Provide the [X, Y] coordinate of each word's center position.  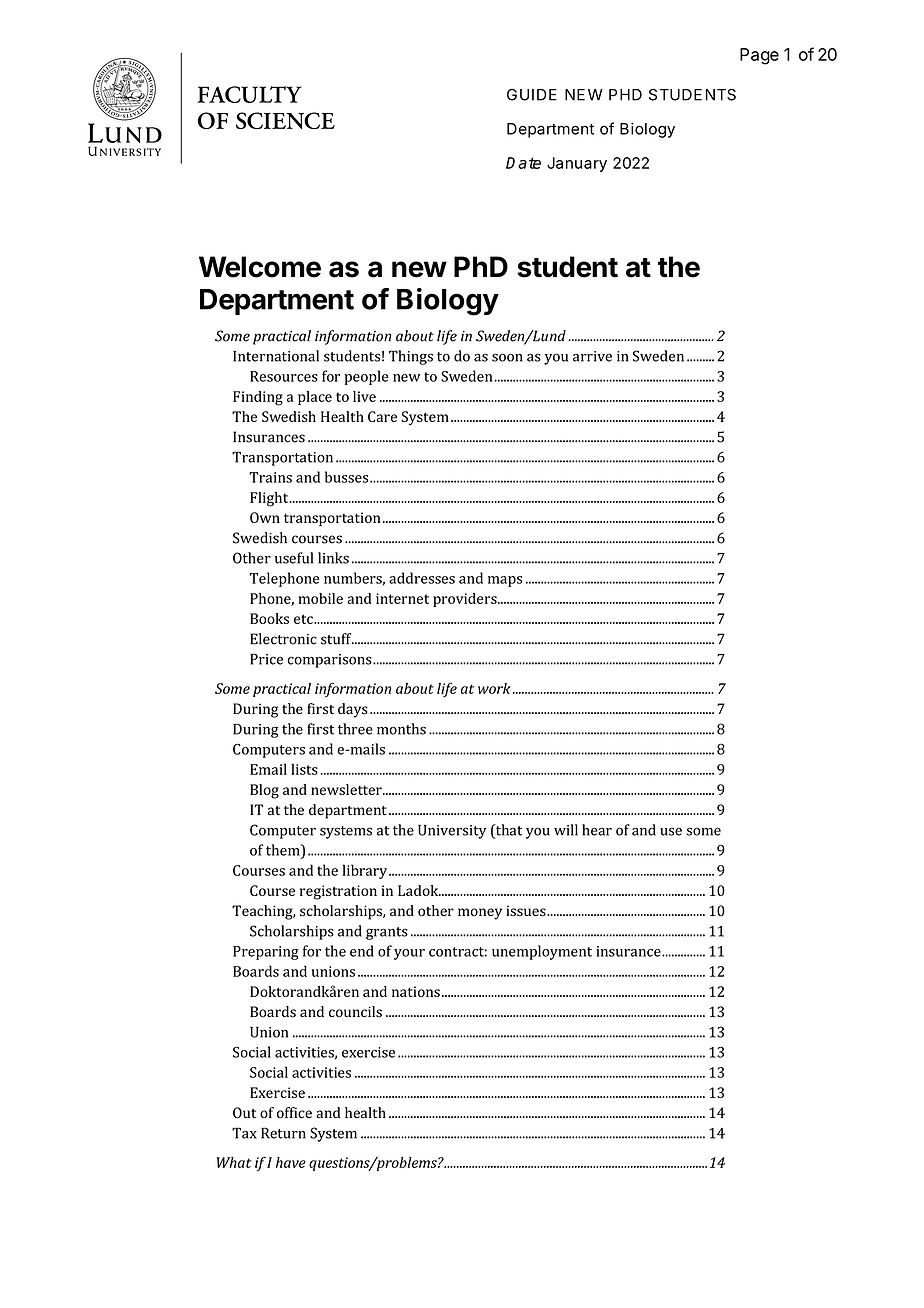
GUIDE [532, 94]
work [494, 688]
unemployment [542, 952]
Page [759, 56]
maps [505, 581]
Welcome [260, 267]
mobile [320, 598]
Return [283, 1133]
